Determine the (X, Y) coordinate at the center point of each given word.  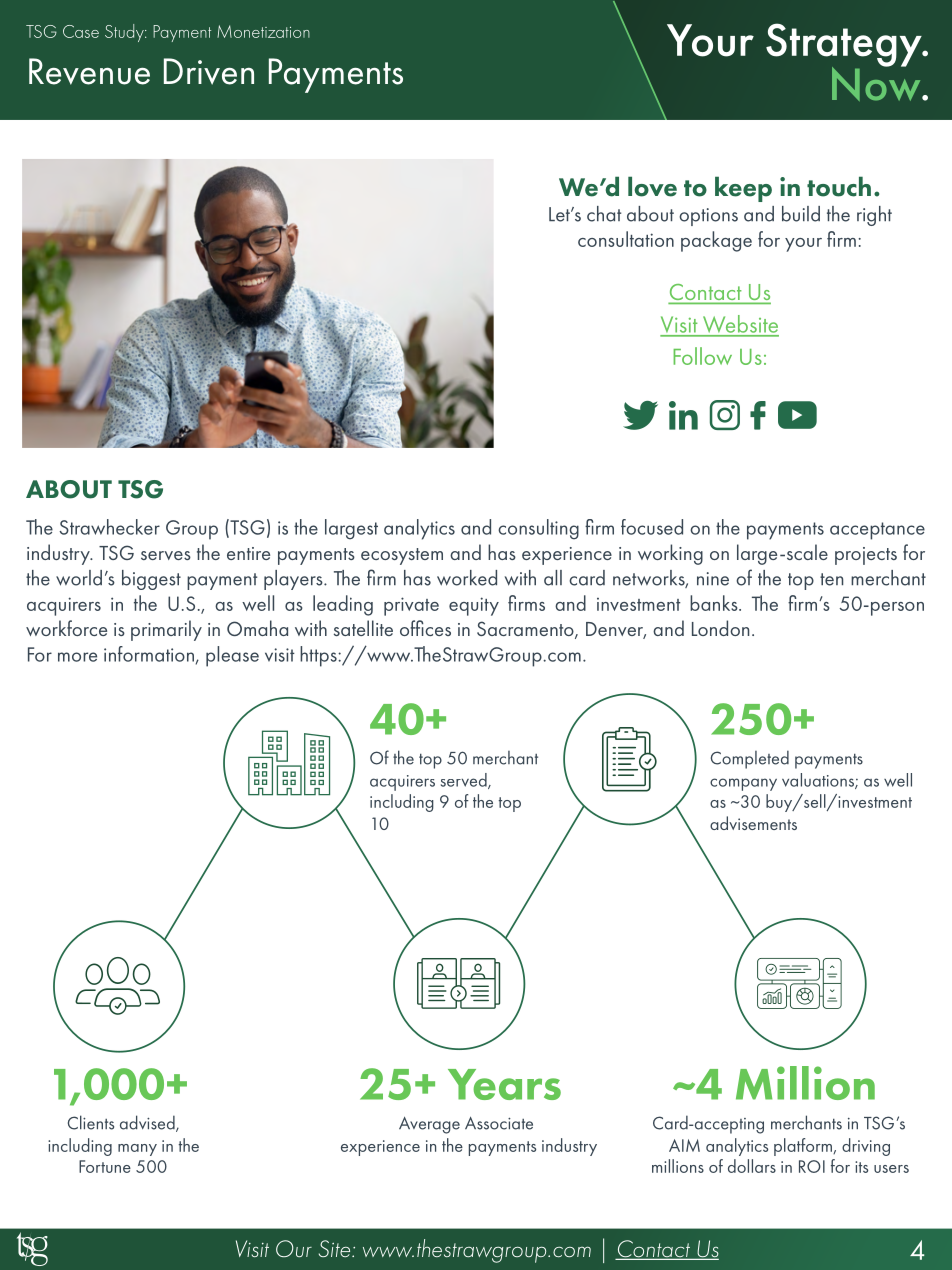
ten (831, 579)
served (465, 781)
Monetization (263, 31)
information (149, 654)
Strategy (845, 46)
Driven (209, 71)
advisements (753, 823)
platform (804, 1147)
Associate (499, 1123)
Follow (702, 356)
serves (166, 555)
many (137, 1150)
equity (474, 606)
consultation (626, 239)
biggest (151, 580)
